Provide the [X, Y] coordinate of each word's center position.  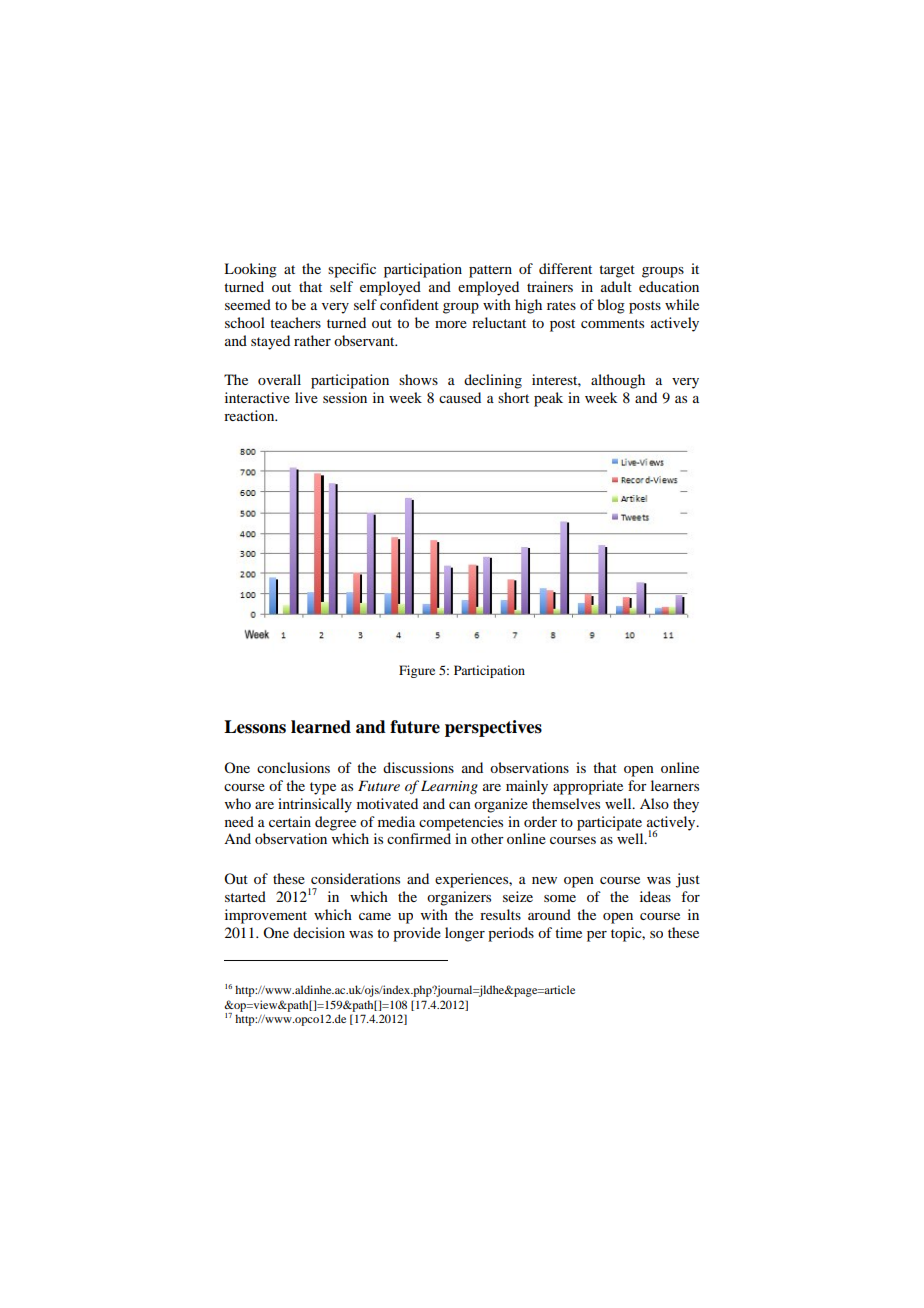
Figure [417, 671]
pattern [490, 271]
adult [616, 286]
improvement [266, 916]
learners [675, 785]
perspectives [493, 728]
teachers [295, 322]
